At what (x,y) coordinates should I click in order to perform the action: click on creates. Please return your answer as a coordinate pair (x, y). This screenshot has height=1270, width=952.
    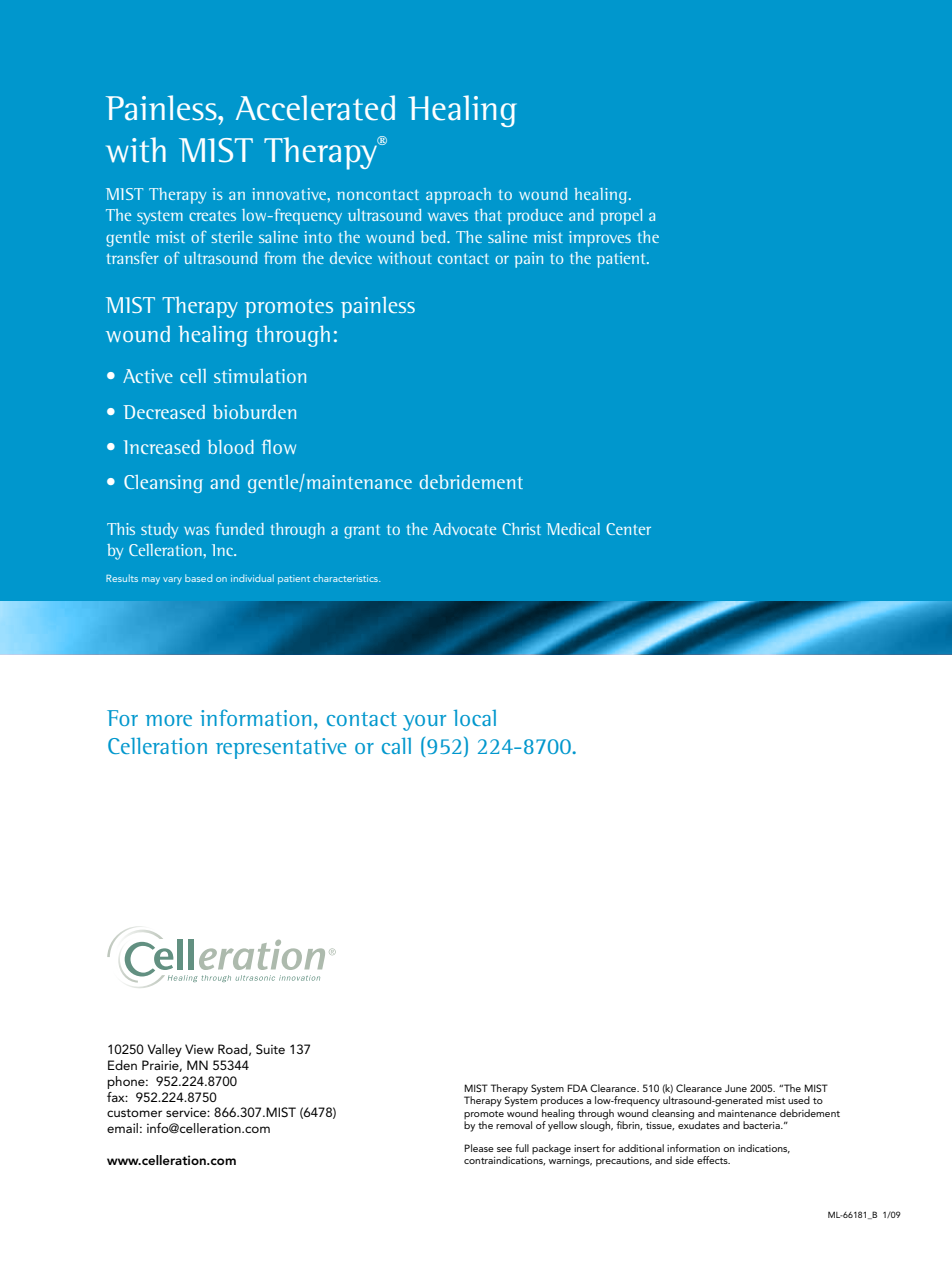
    Looking at the image, I should click on (212, 215).
